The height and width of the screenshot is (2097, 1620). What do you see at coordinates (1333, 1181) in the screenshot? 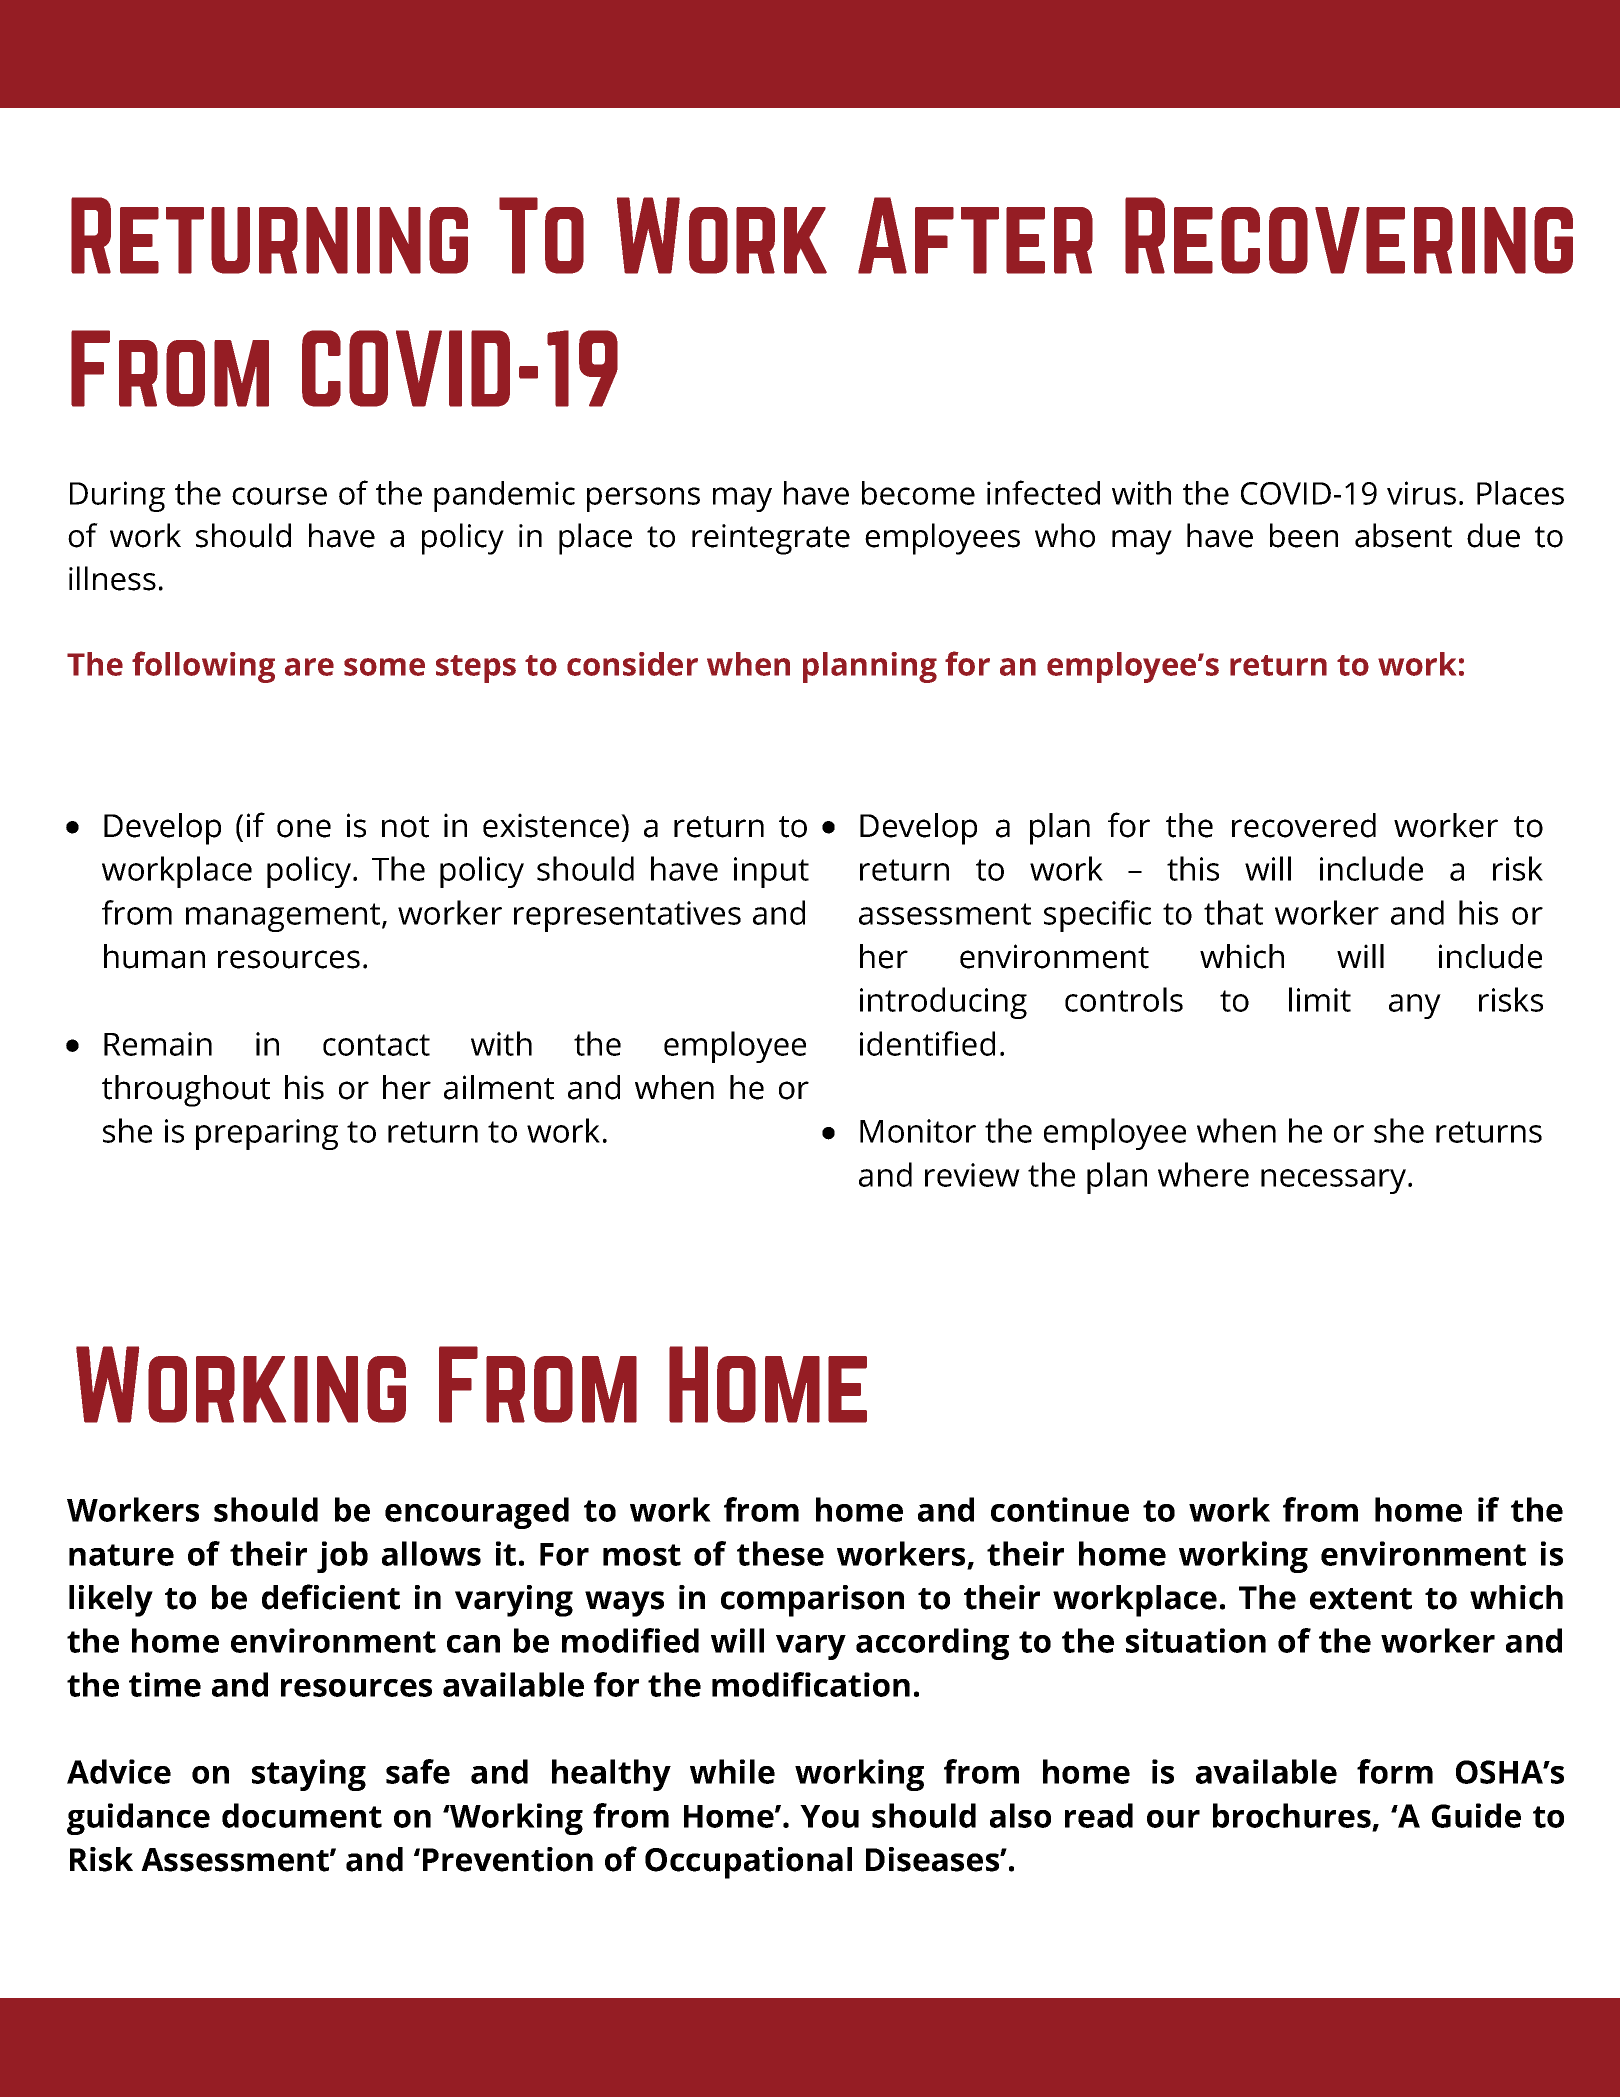
I see `necessary` at bounding box center [1333, 1181].
